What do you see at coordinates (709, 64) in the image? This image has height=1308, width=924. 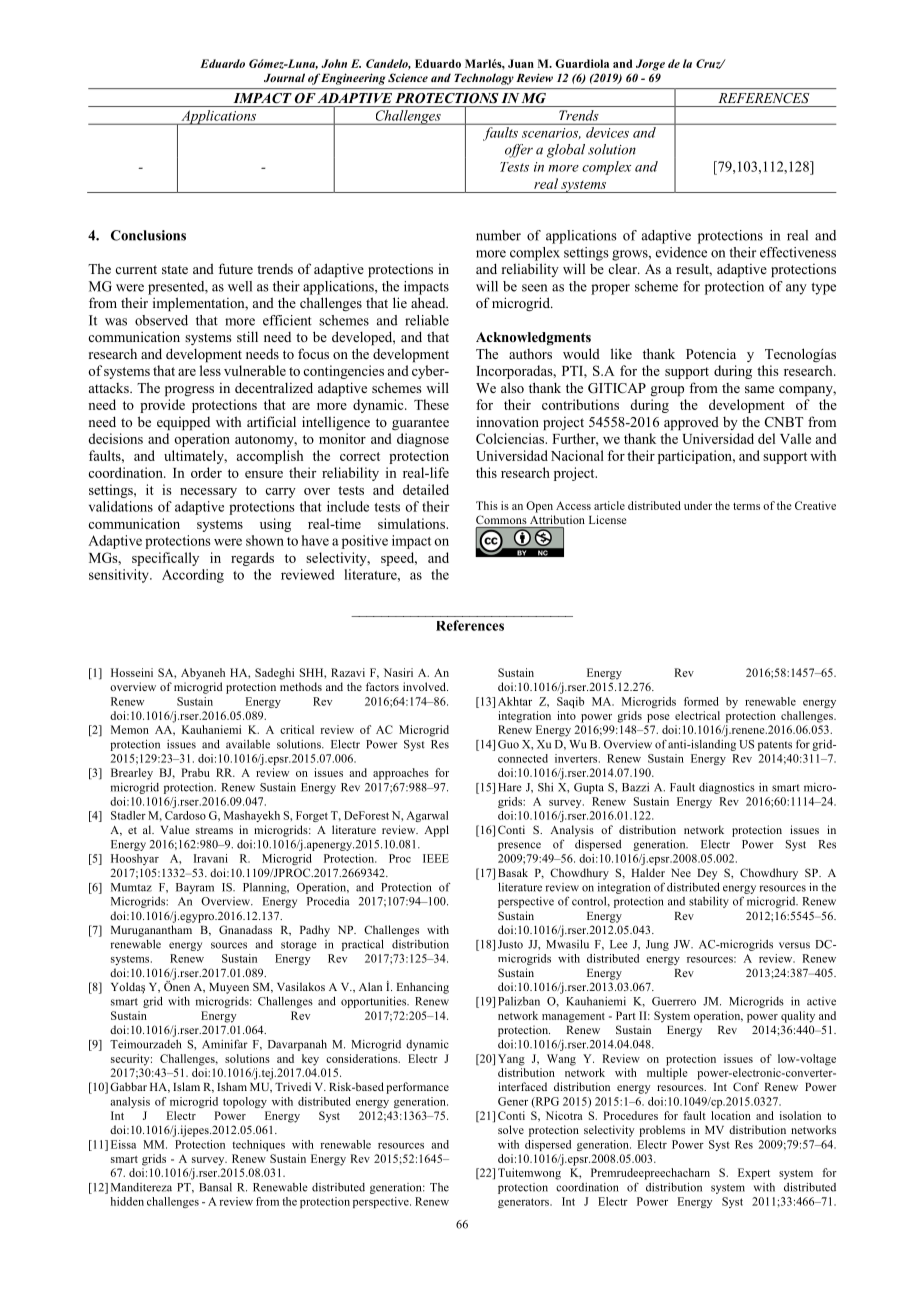 I see `Cruz` at bounding box center [709, 64].
